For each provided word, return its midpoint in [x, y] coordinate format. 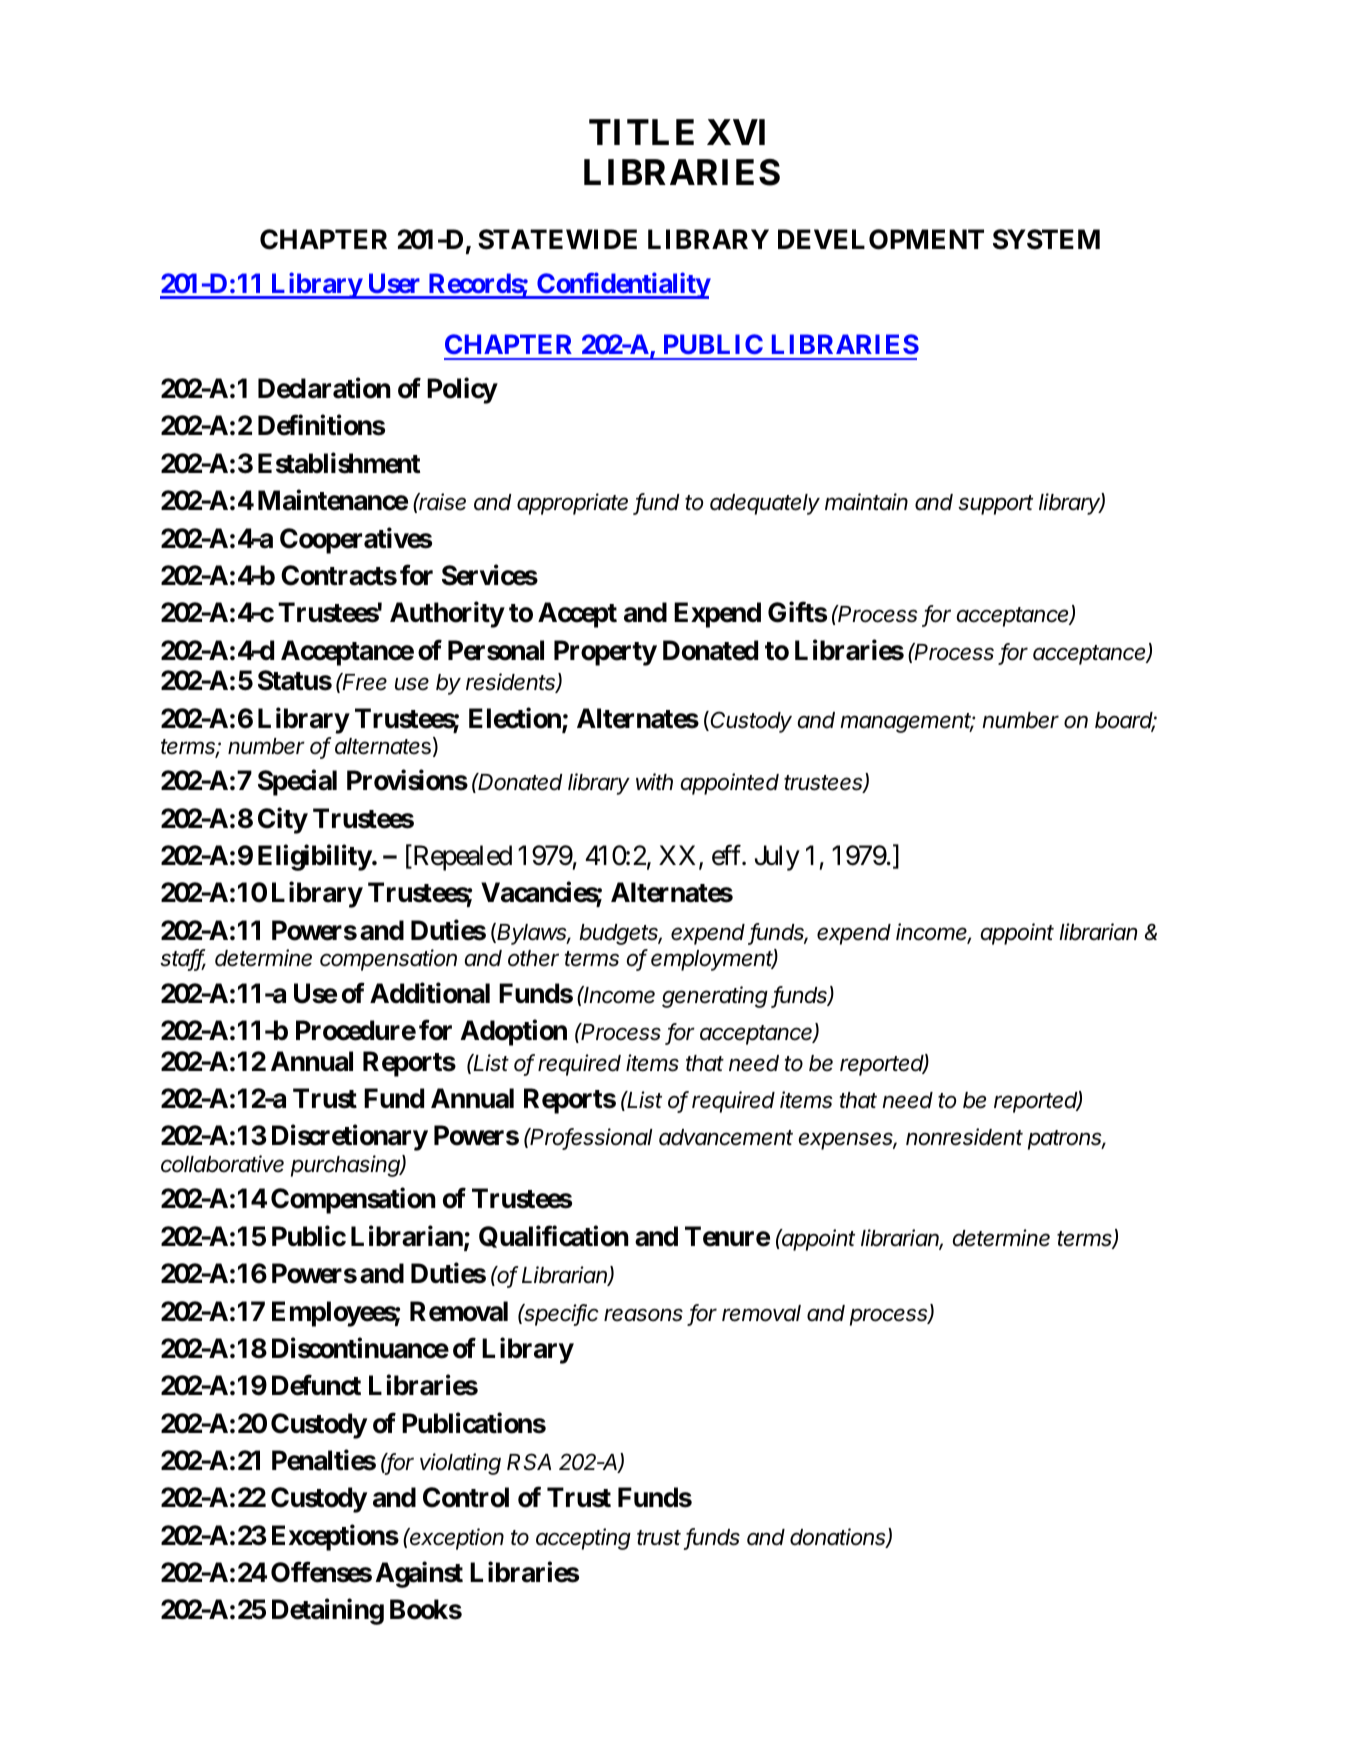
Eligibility [315, 857]
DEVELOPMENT [881, 239]
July [777, 858]
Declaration [324, 388]
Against [419, 1575]
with [654, 781]
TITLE [641, 132]
